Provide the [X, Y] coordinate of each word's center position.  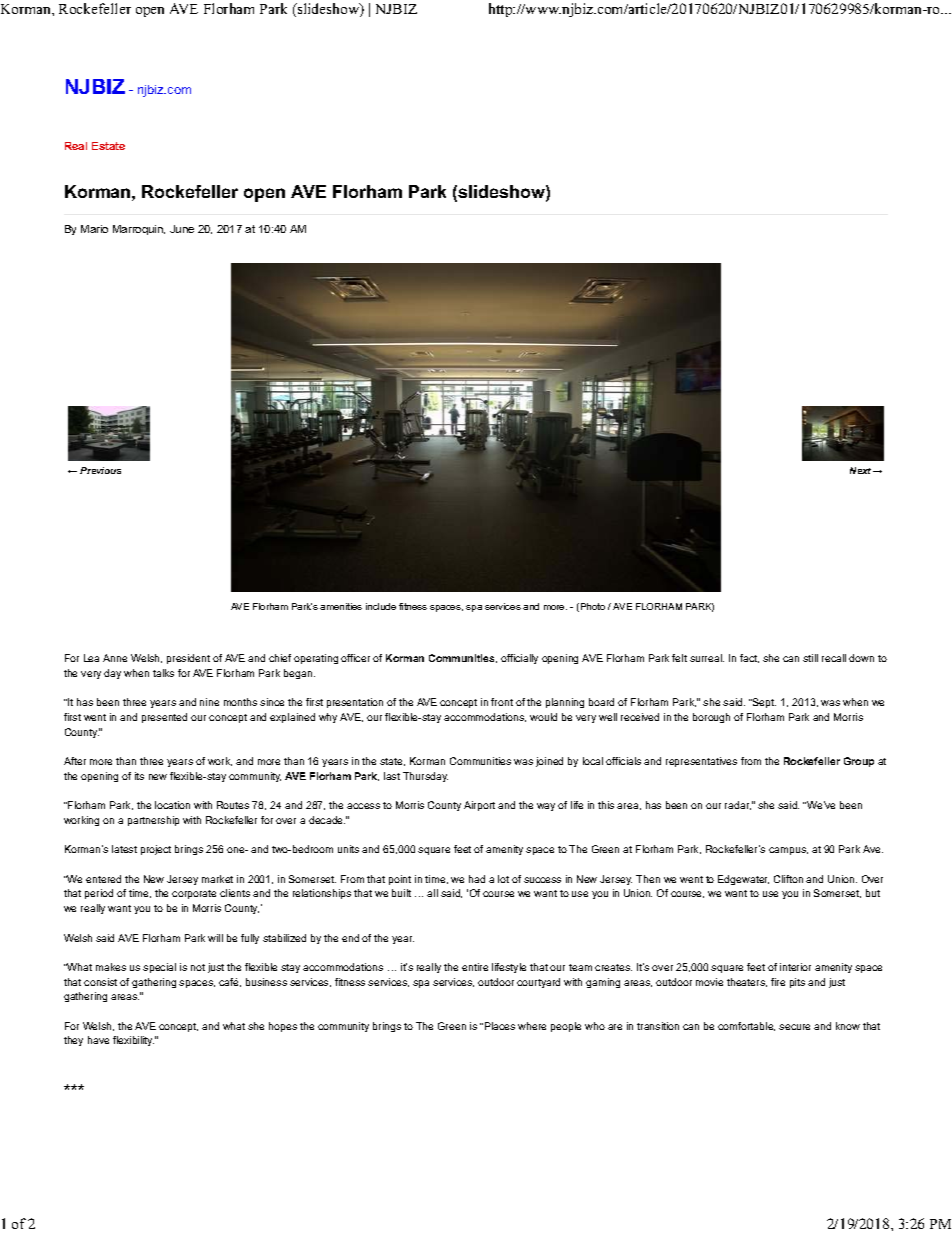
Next [862, 470]
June [182, 229]
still [810, 658]
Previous [100, 470]
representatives [701, 762]
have [98, 1040]
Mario [94, 229]
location [172, 805]
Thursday [425, 777]
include [381, 606]
